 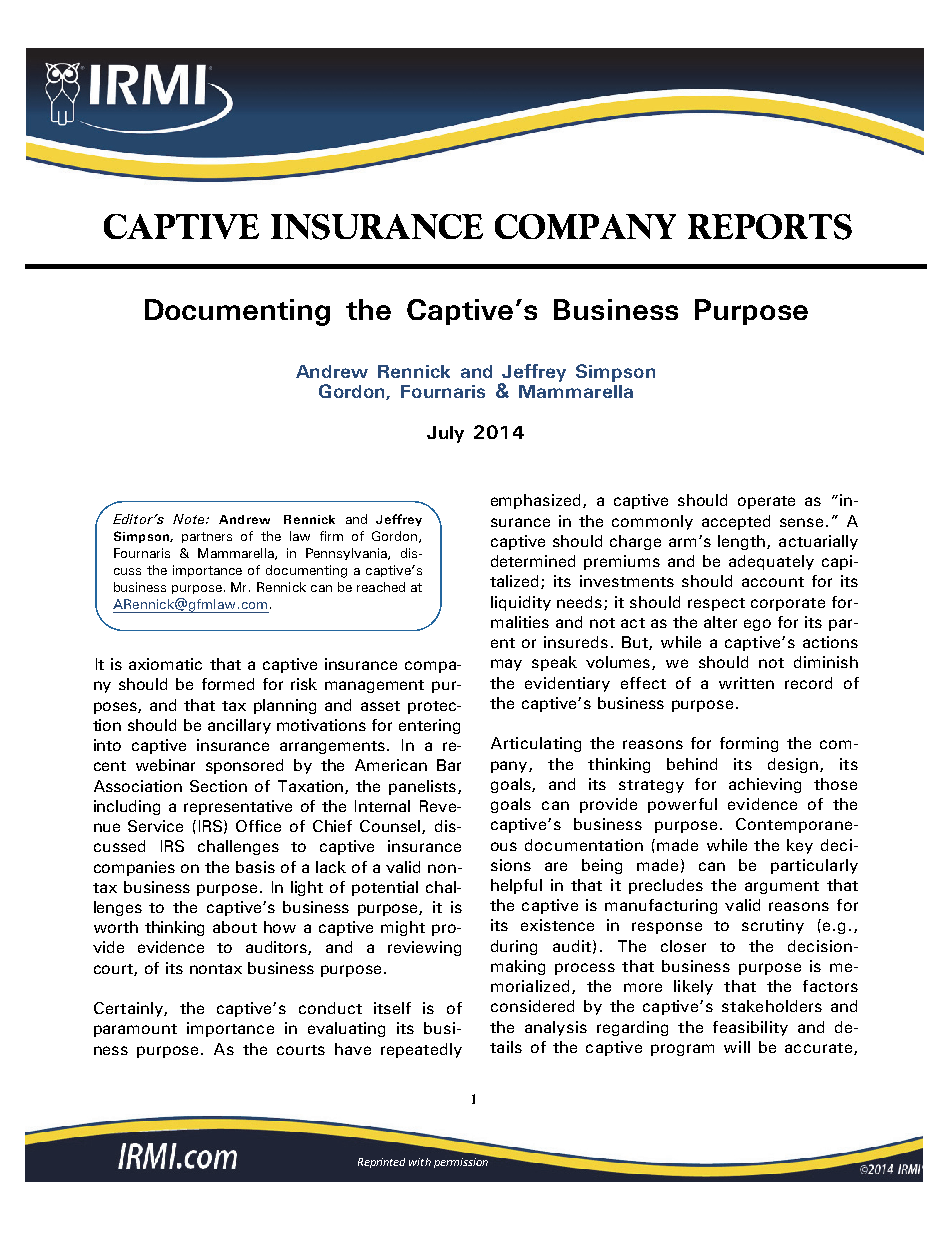 What do you see at coordinates (506, 665) in the screenshot?
I see `may` at bounding box center [506, 665].
